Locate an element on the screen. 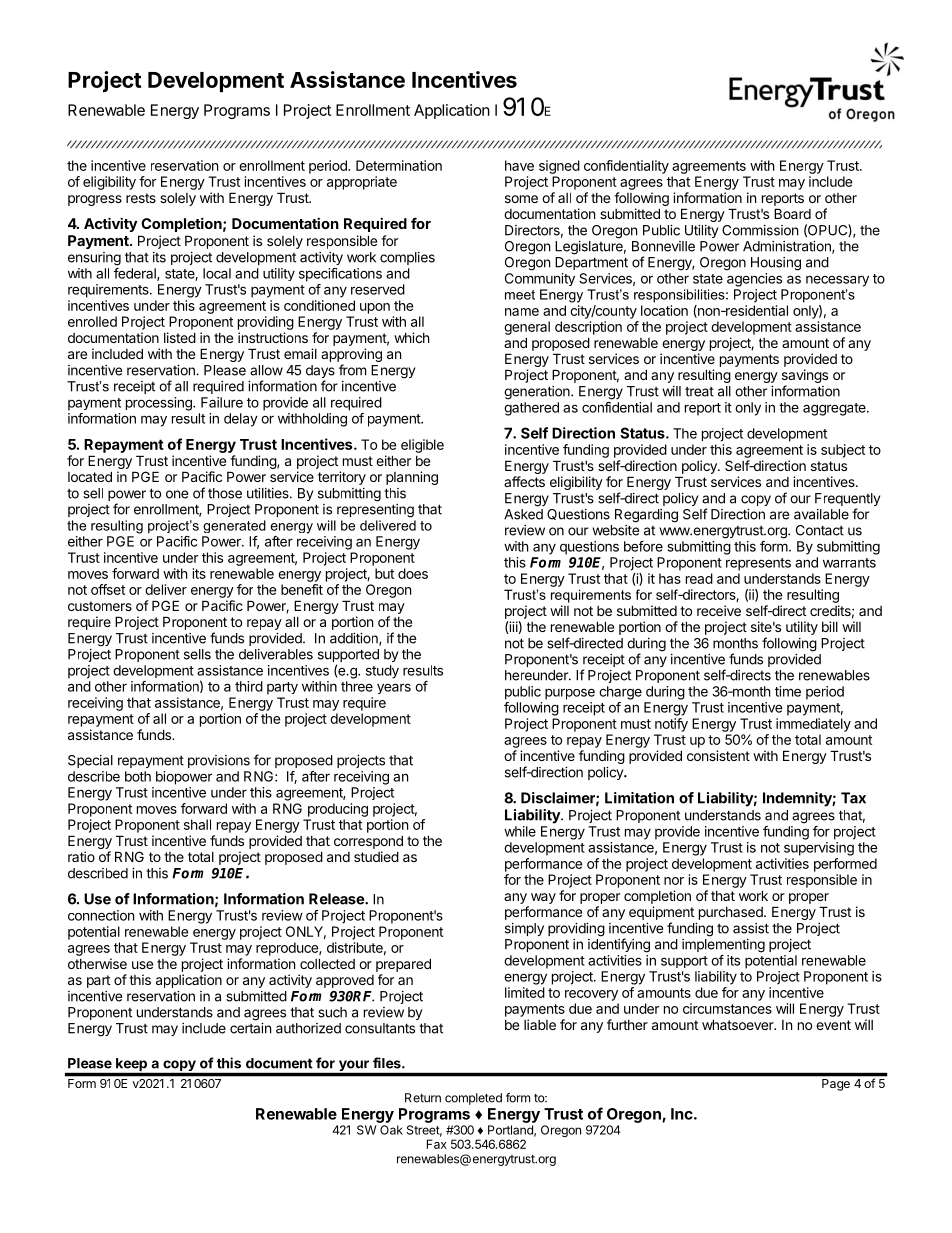  supervising is located at coordinates (819, 849).
